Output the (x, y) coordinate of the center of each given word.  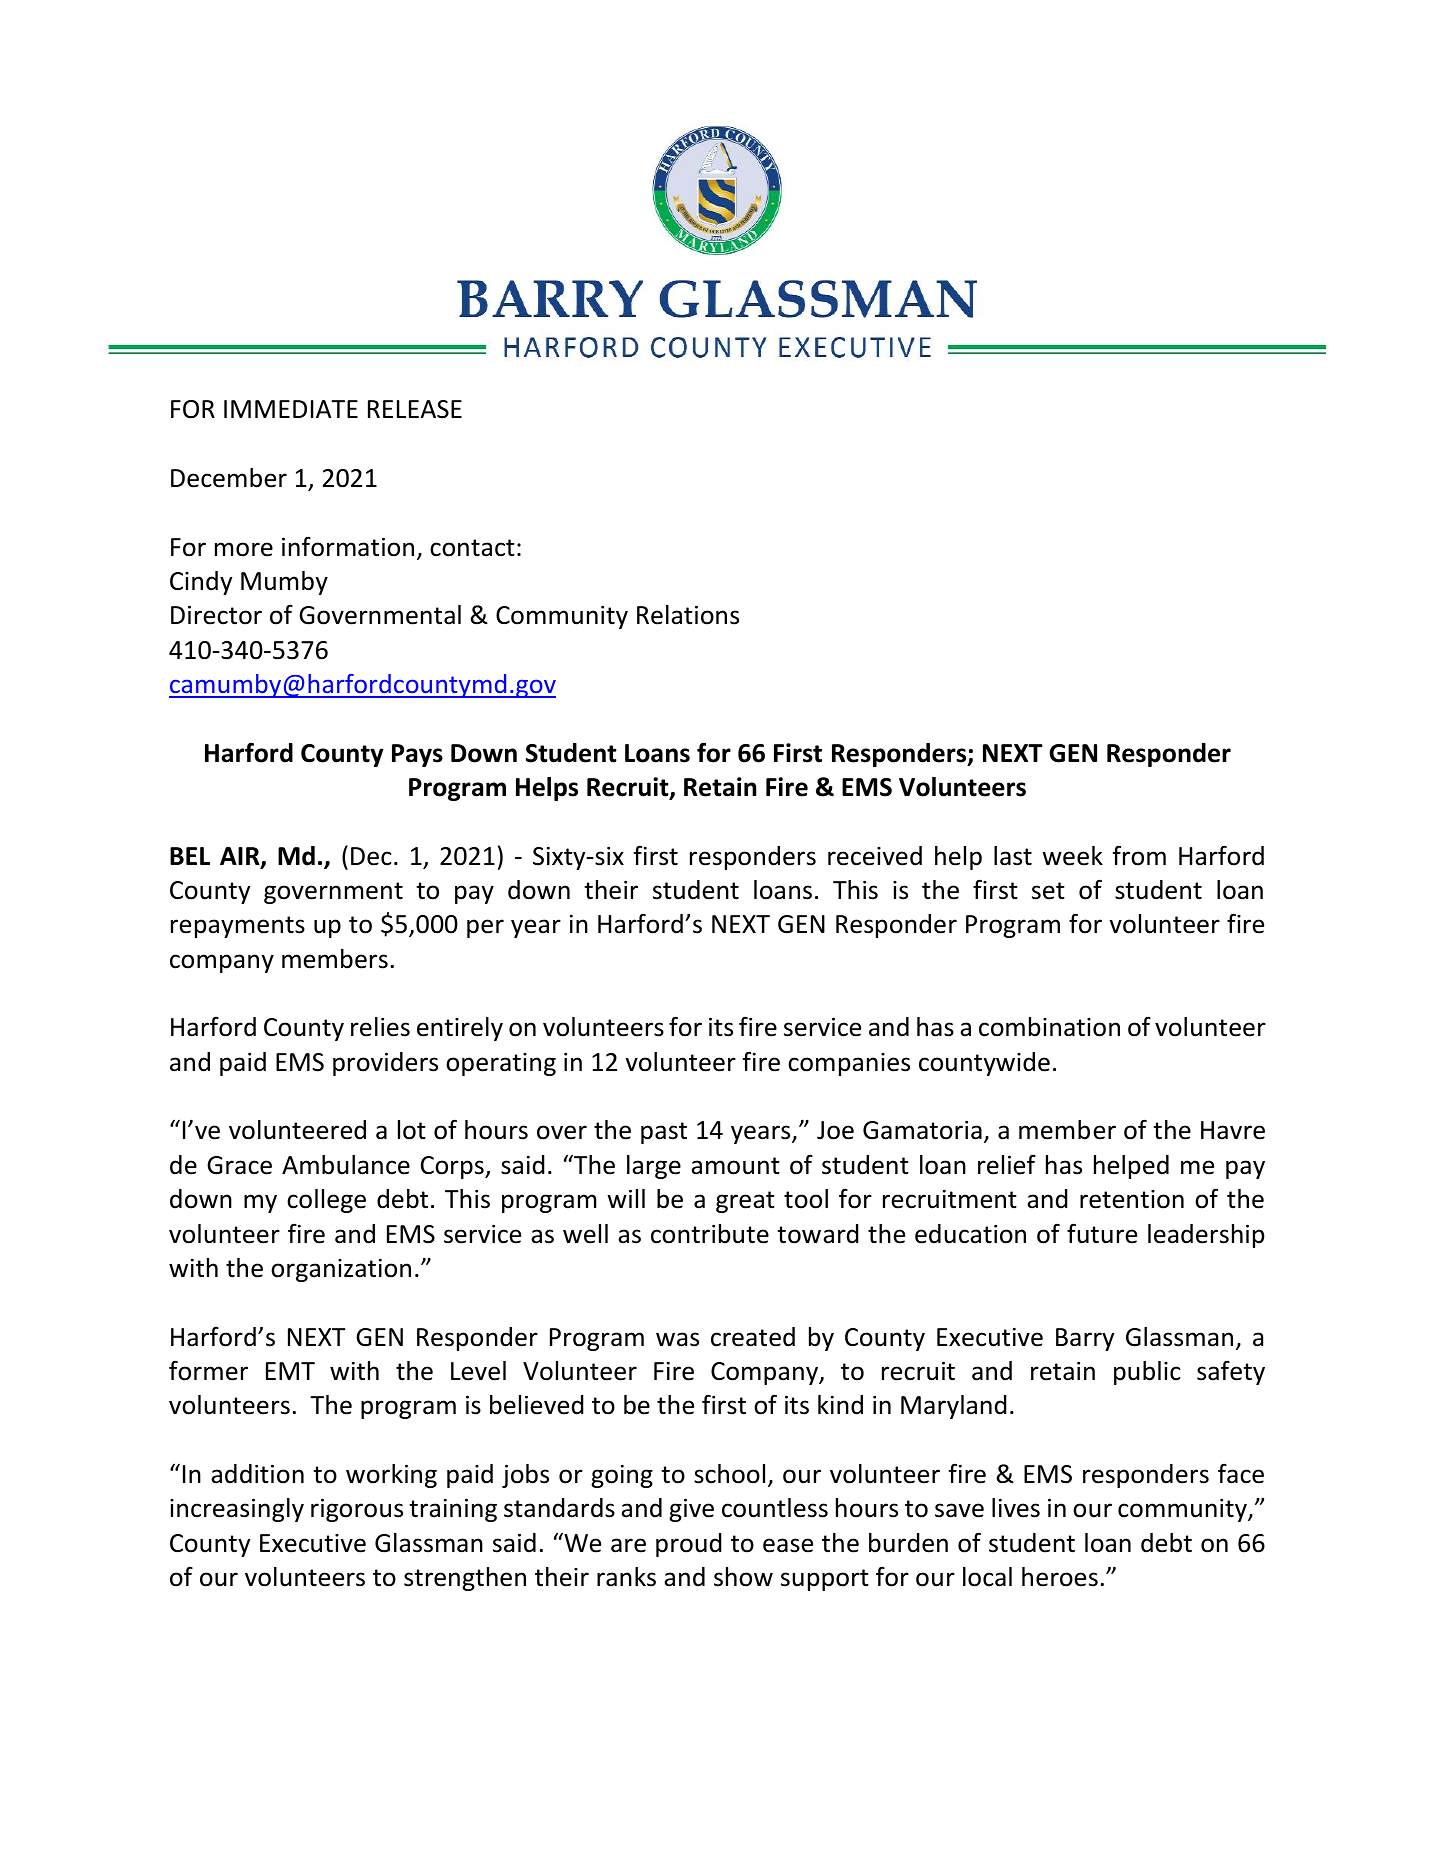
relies (380, 1027)
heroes (1060, 1577)
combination (1049, 1027)
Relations (688, 615)
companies (849, 1064)
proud (689, 1545)
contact (472, 548)
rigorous (357, 1510)
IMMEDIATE (291, 409)
